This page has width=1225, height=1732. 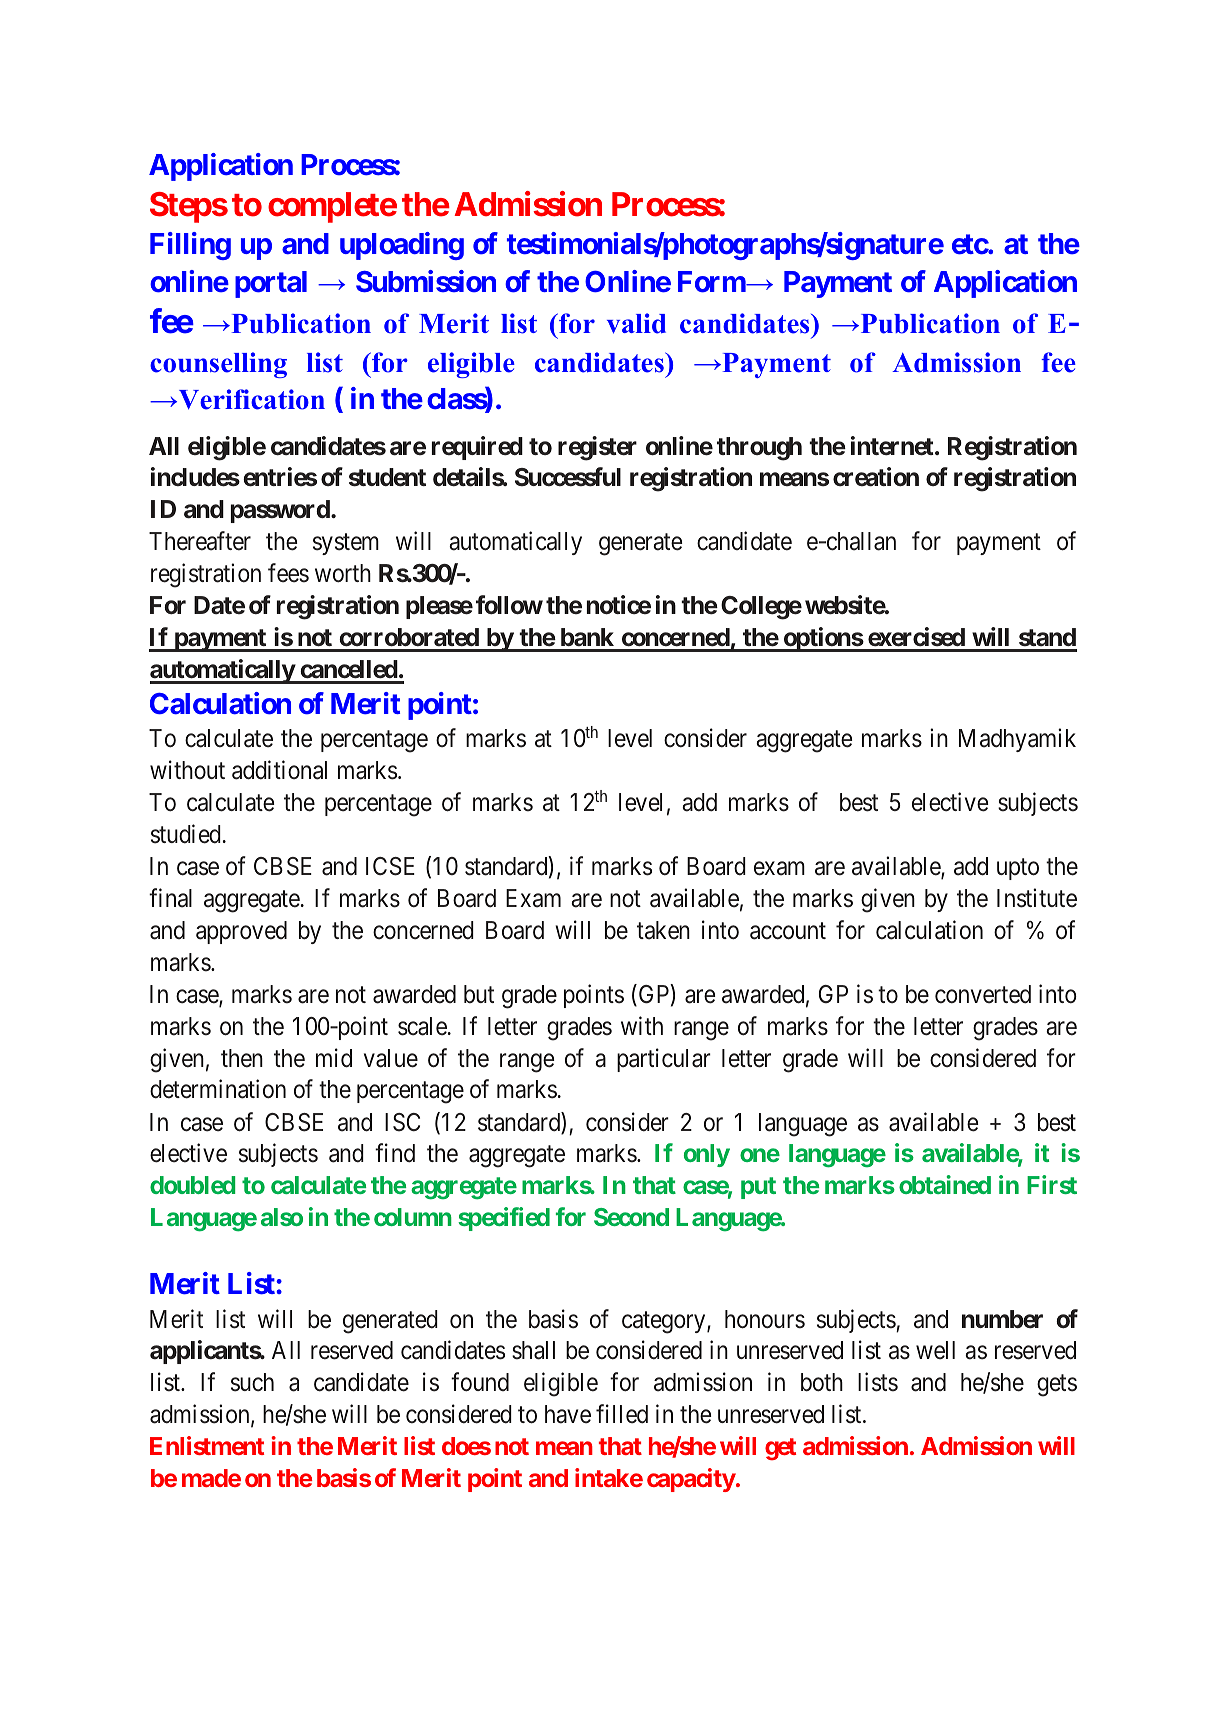 What do you see at coordinates (876, 477) in the page?
I see `creation` at bounding box center [876, 477].
